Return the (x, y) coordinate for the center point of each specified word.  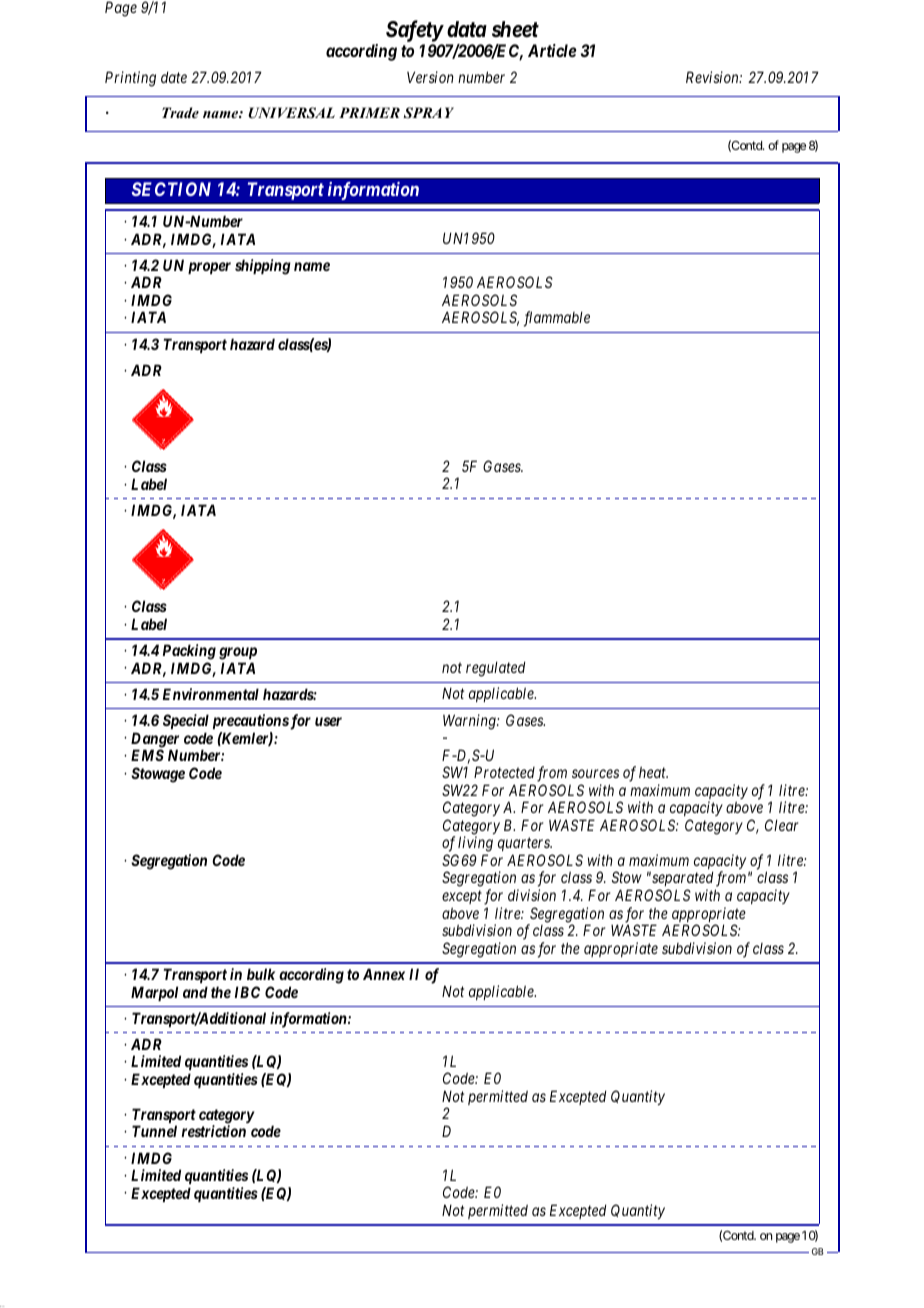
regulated (495, 669)
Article (552, 50)
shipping (263, 267)
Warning (470, 722)
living (475, 845)
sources (595, 774)
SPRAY (429, 113)
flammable (557, 319)
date (174, 77)
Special (186, 721)
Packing (189, 652)
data (467, 29)
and (195, 992)
